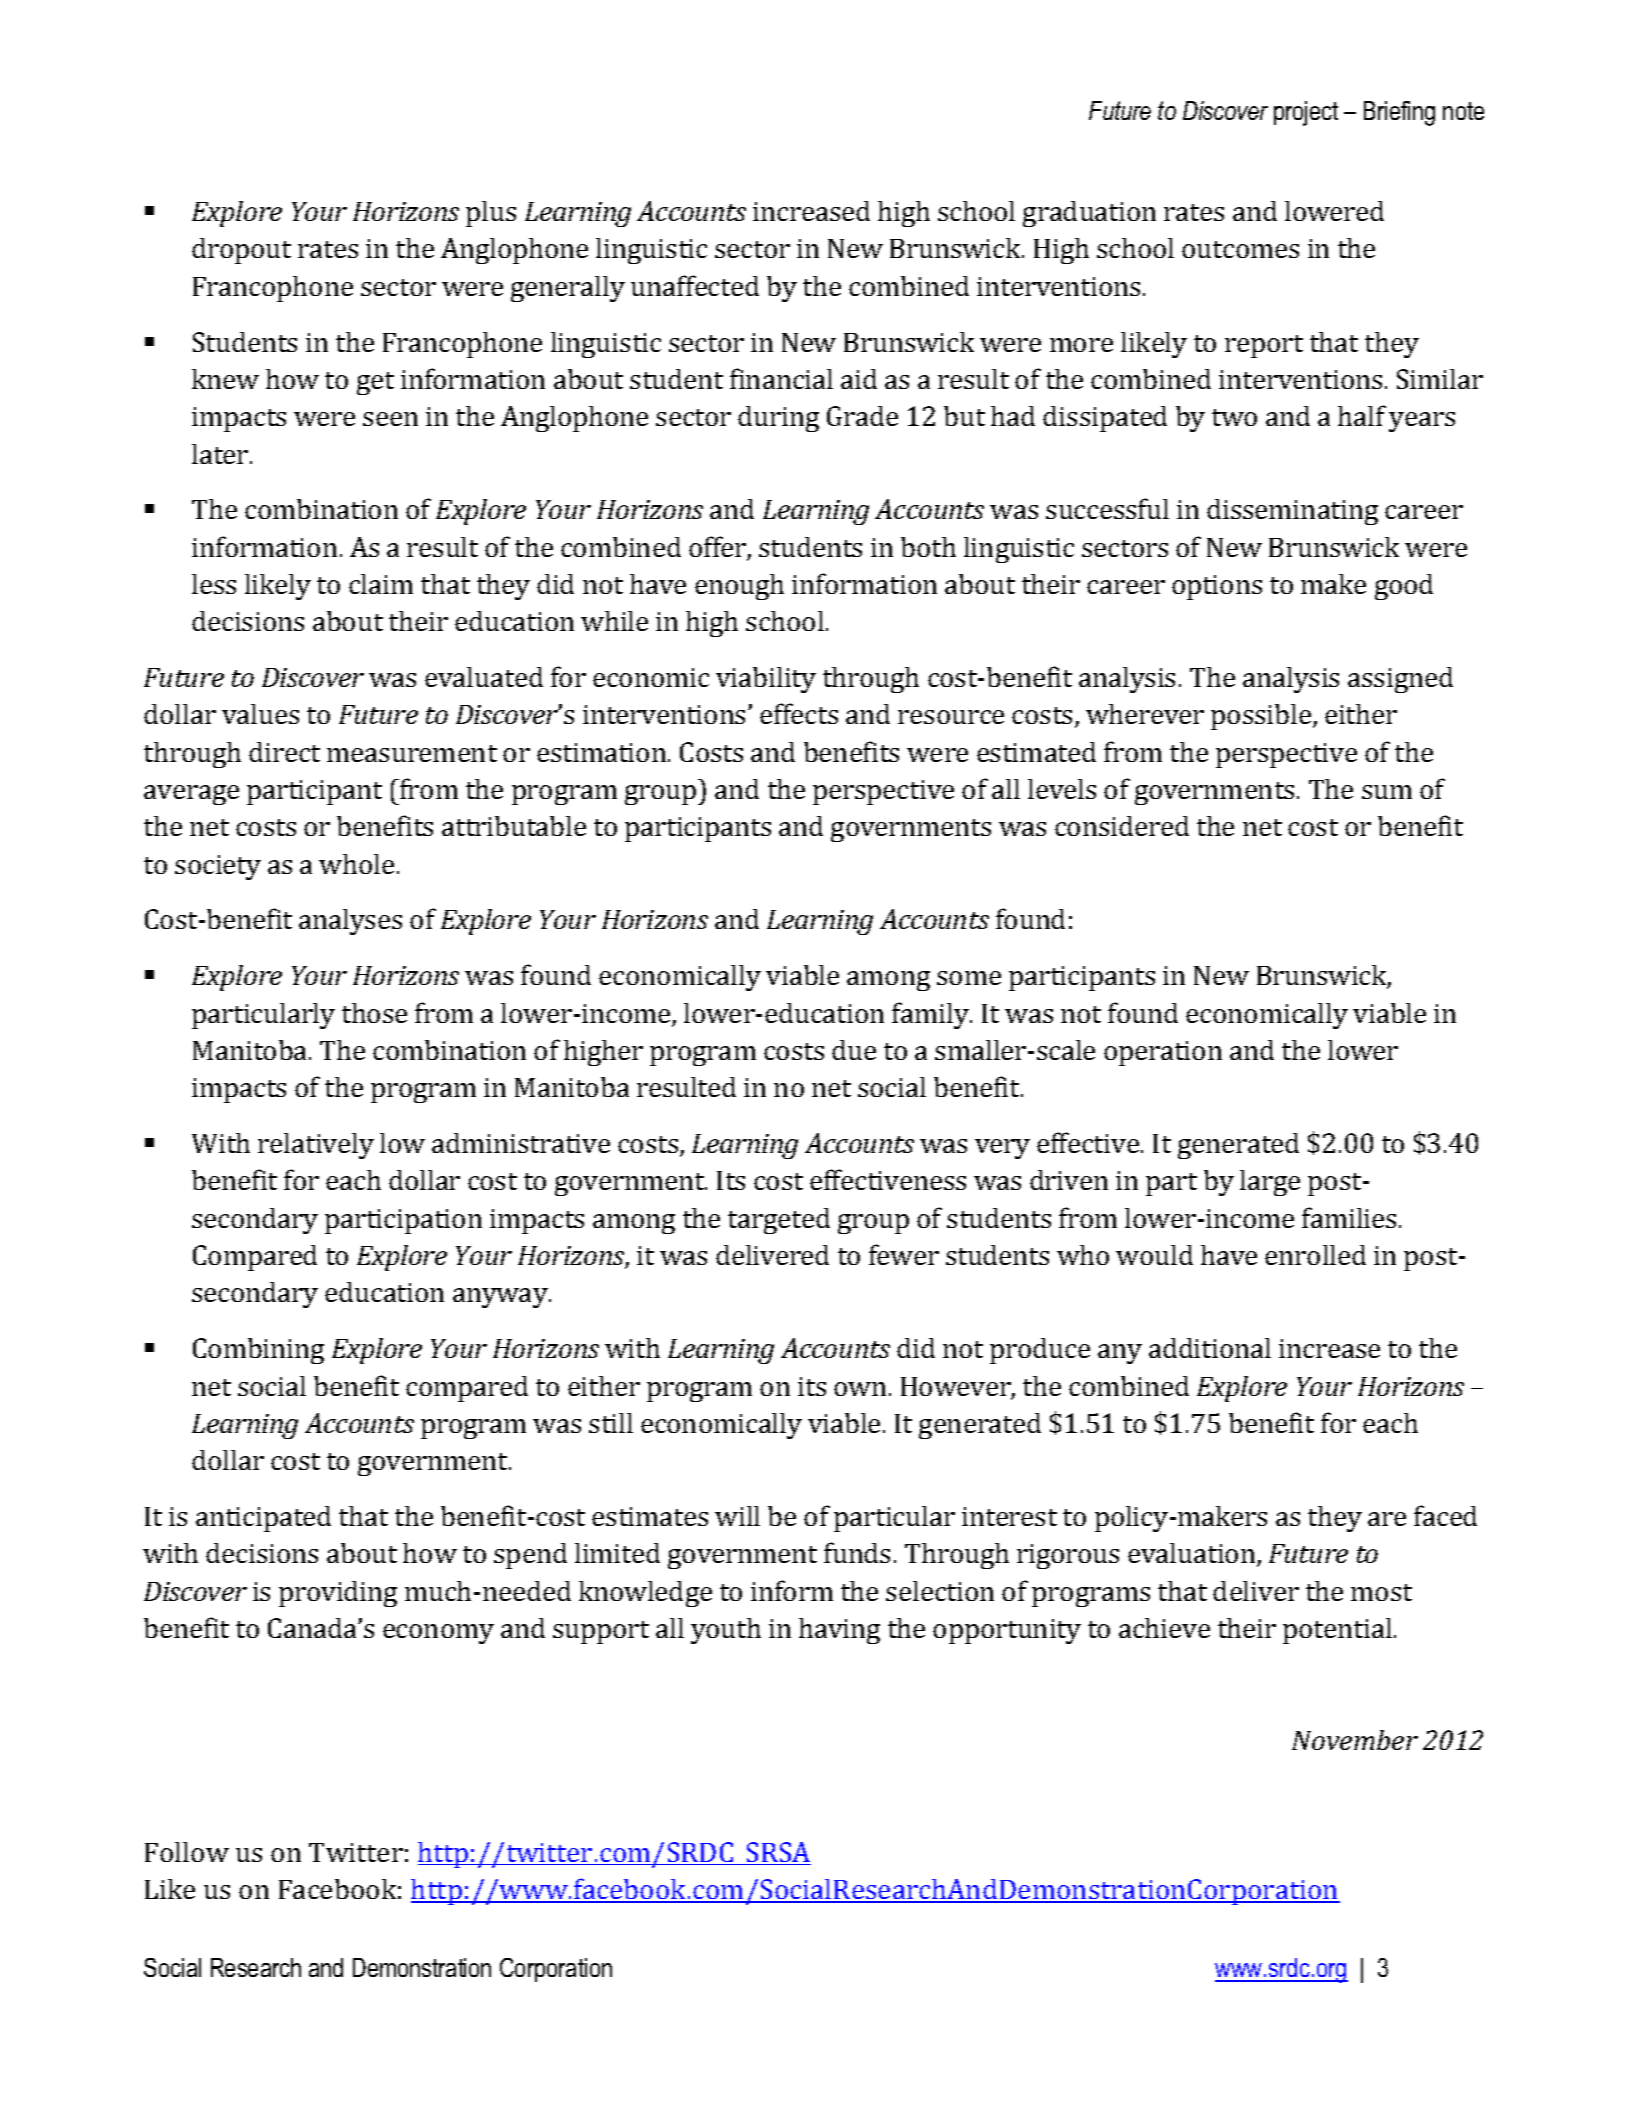  What do you see at coordinates (778, 419) in the image?
I see `during` at bounding box center [778, 419].
